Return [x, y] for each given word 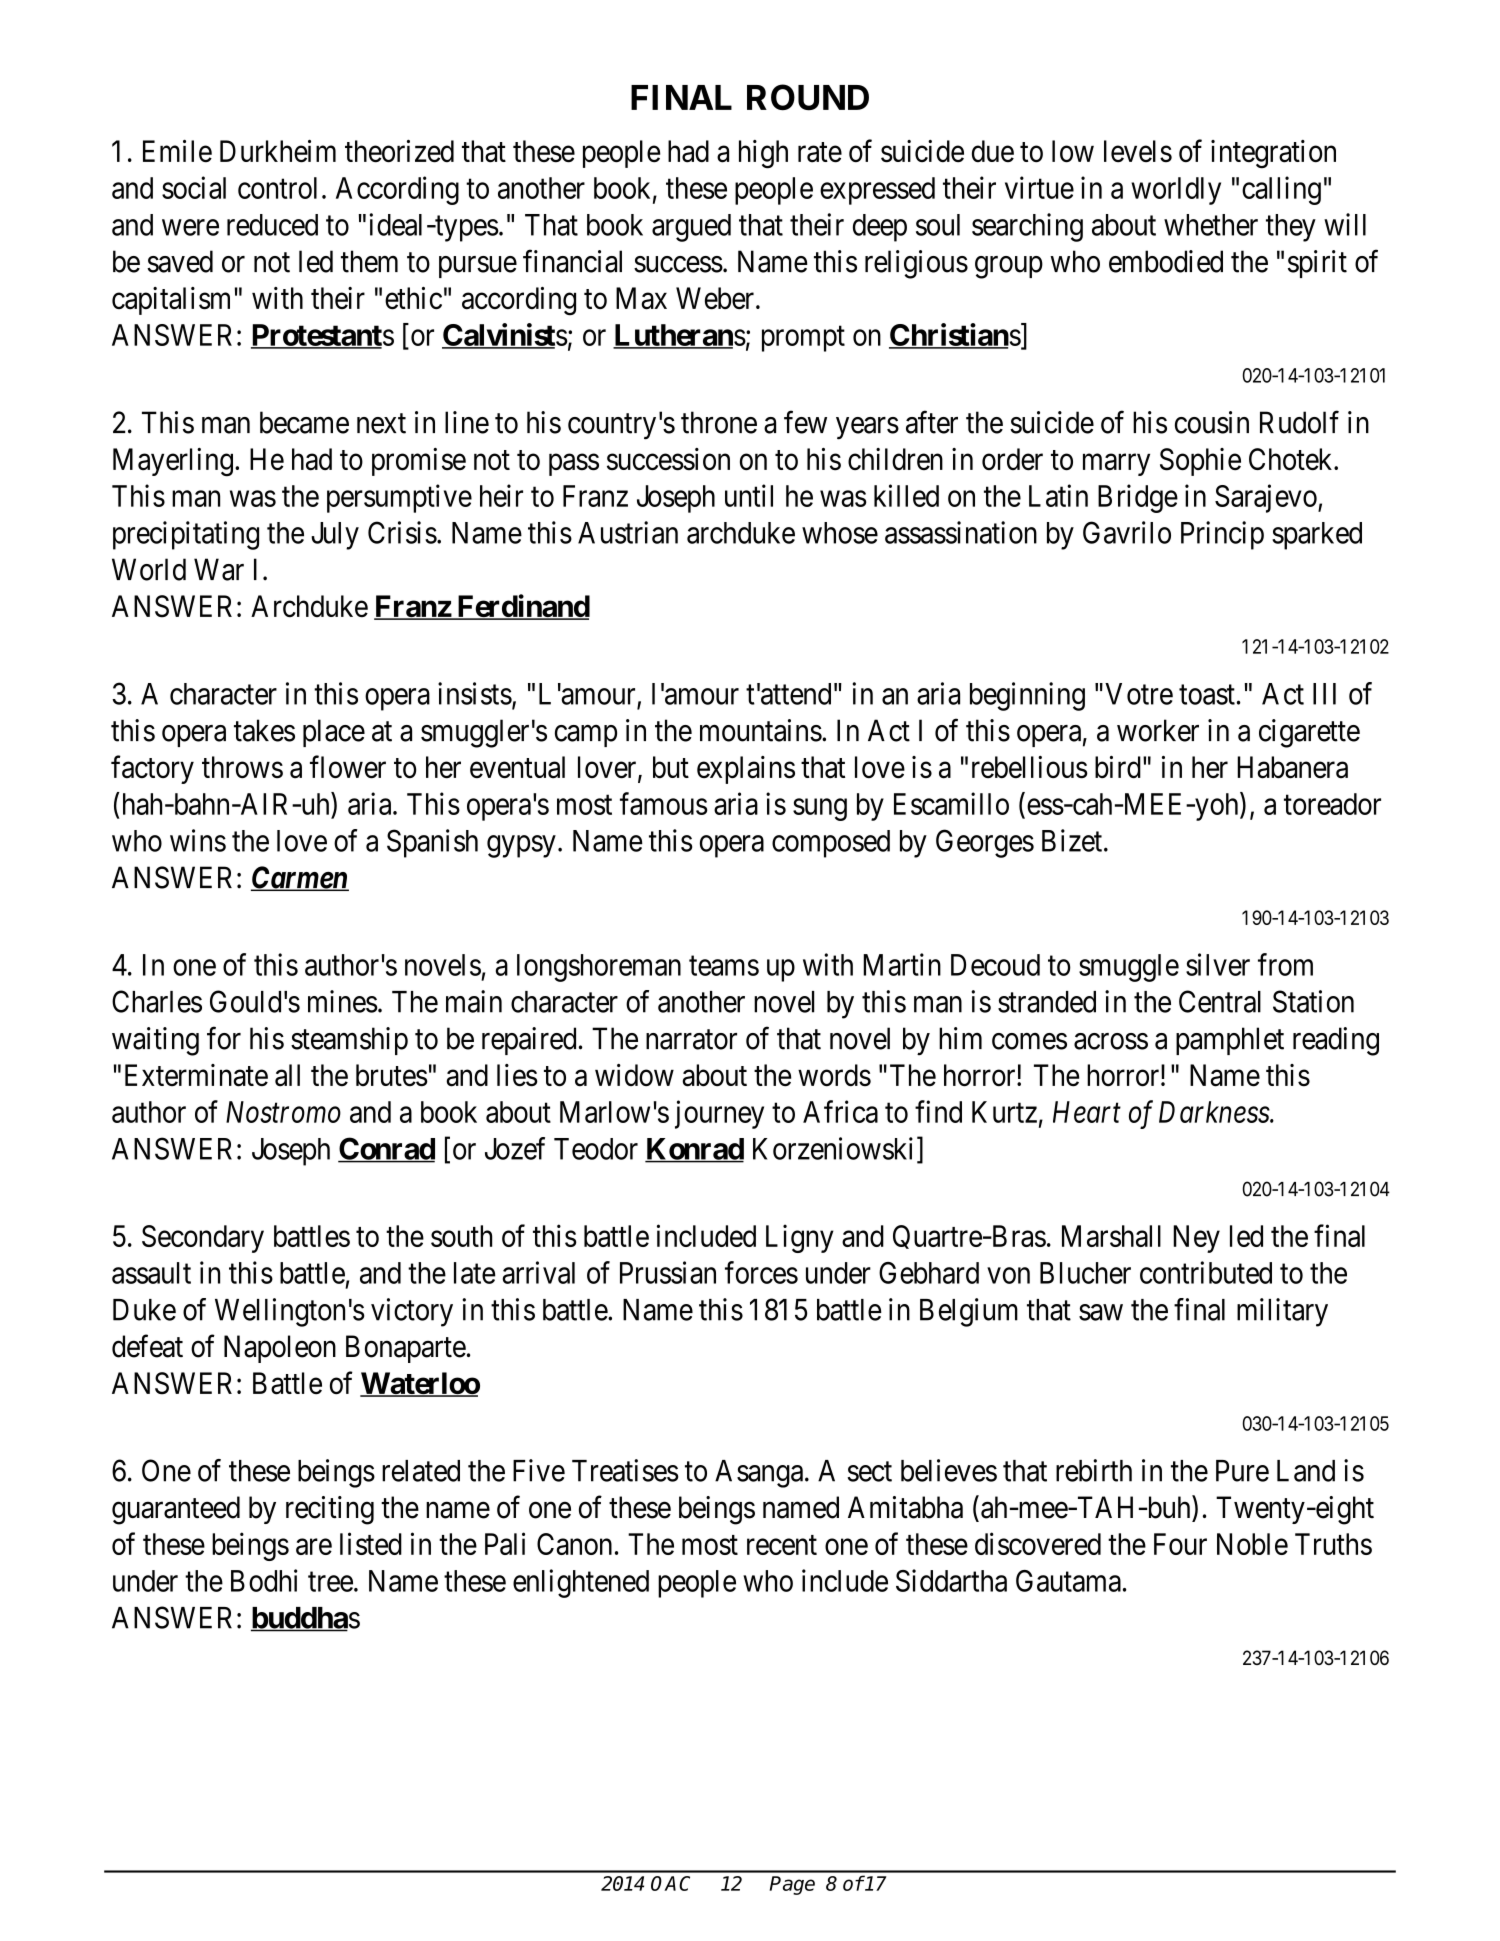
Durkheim [278, 151]
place [334, 733]
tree [330, 1582]
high [763, 154]
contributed [1206, 1272]
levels [1138, 151]
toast [1207, 695]
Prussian [668, 1272]
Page [792, 1885]
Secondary [203, 1239]
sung [820, 810]
